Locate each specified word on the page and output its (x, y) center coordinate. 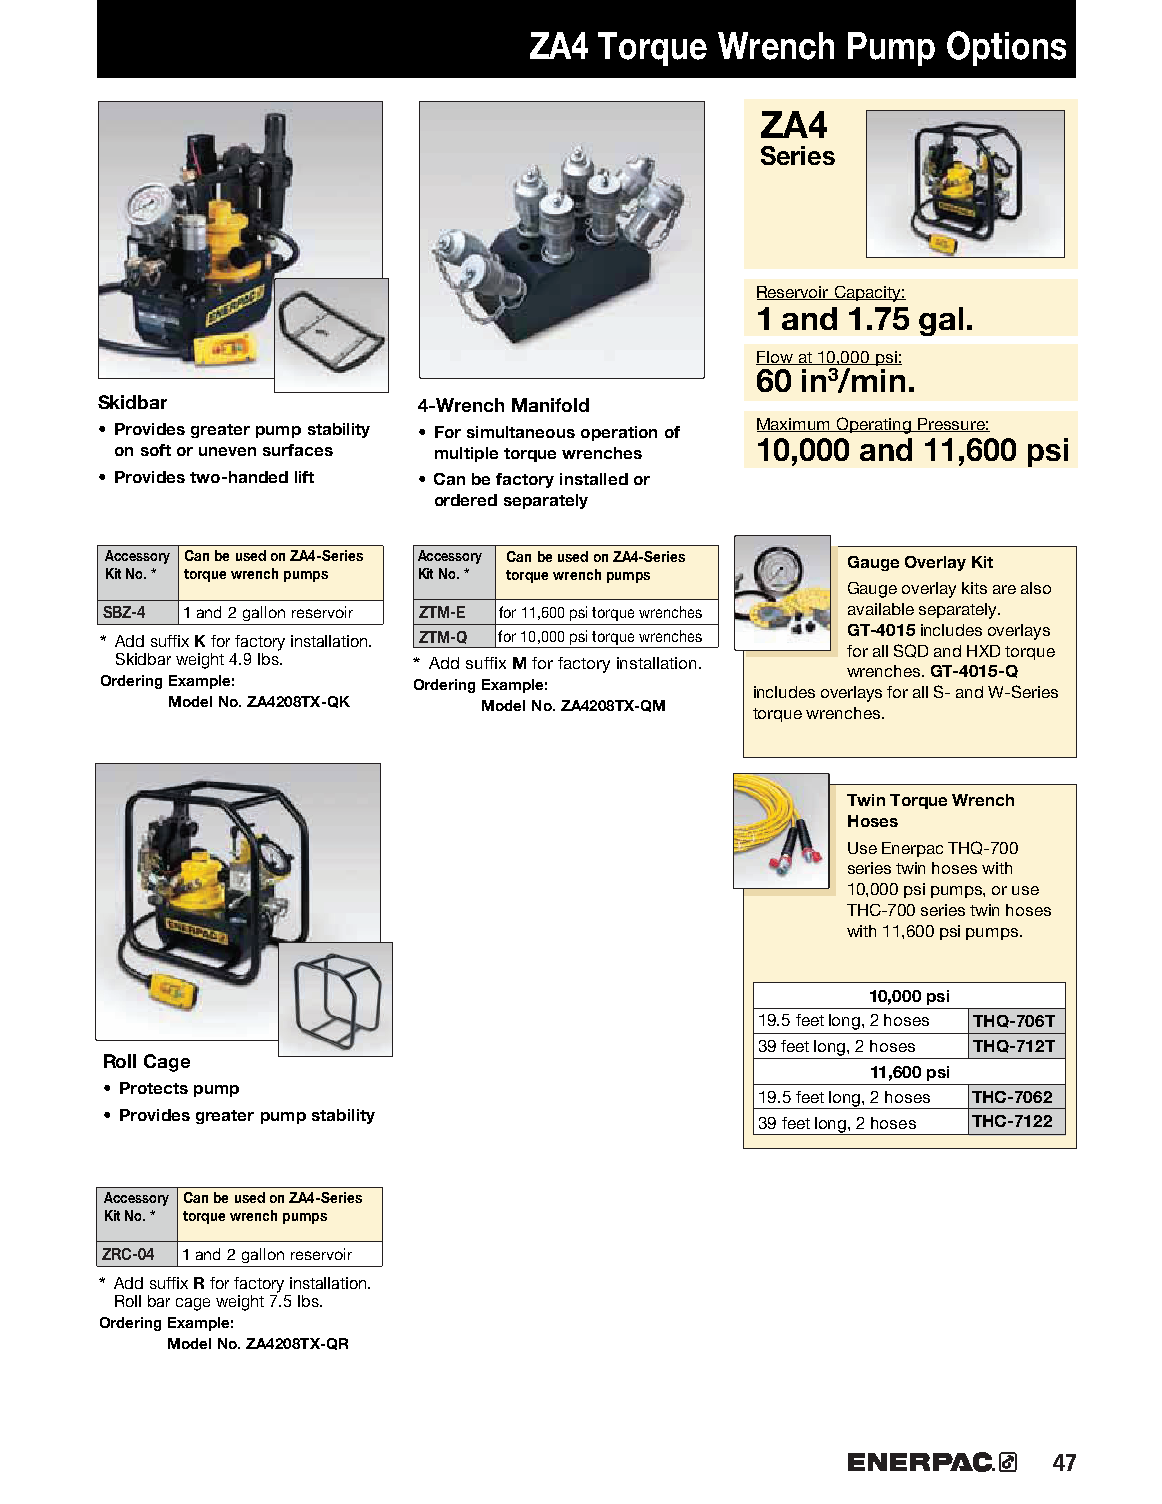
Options (1006, 48)
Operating (874, 425)
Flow (775, 358)
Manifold (550, 405)
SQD (911, 651)
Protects (154, 1088)
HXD (983, 651)
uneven (227, 451)
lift (304, 477)
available (881, 609)
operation (619, 433)
